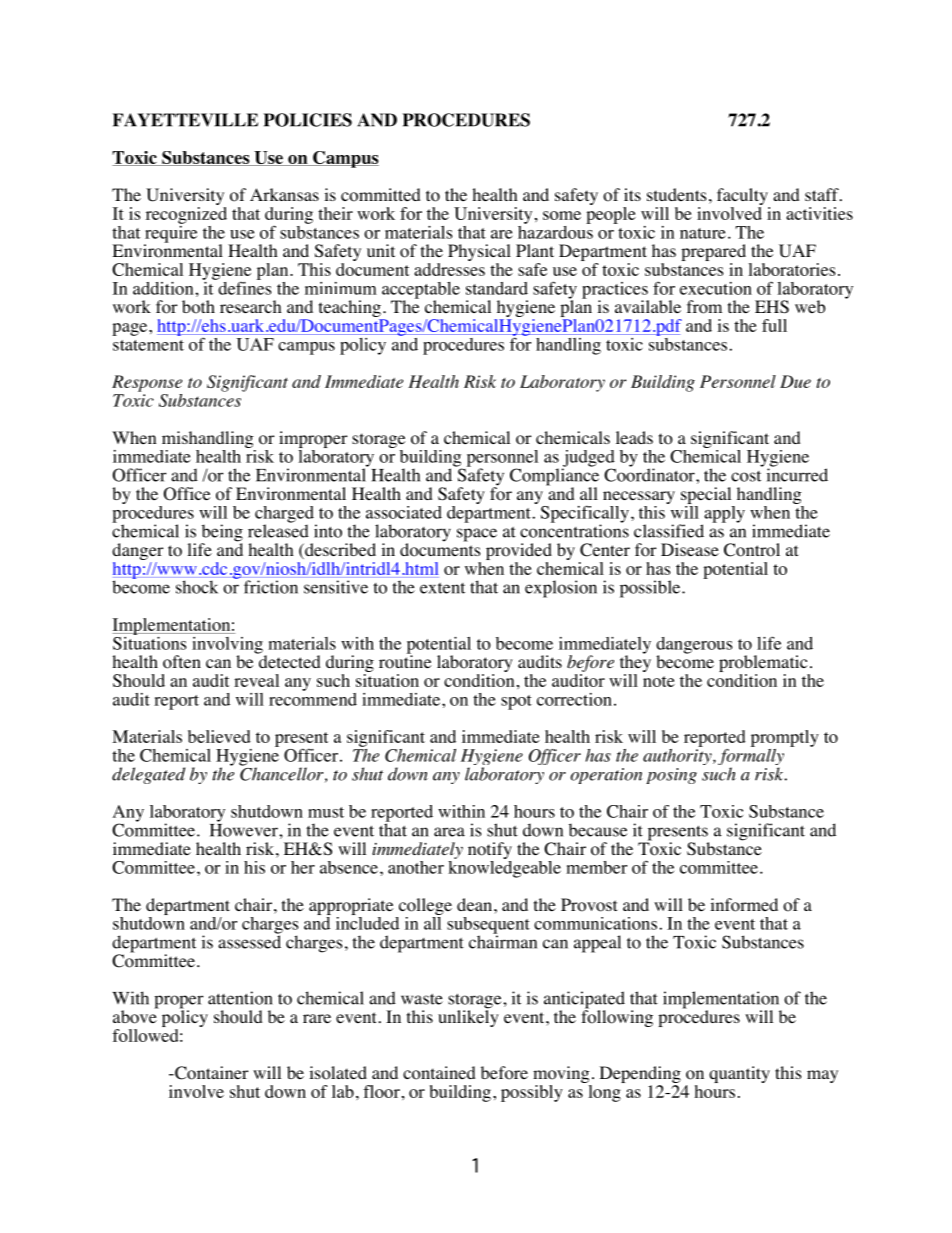 The height and width of the screenshot is (1233, 952). I want to click on shock, so click(197, 587).
